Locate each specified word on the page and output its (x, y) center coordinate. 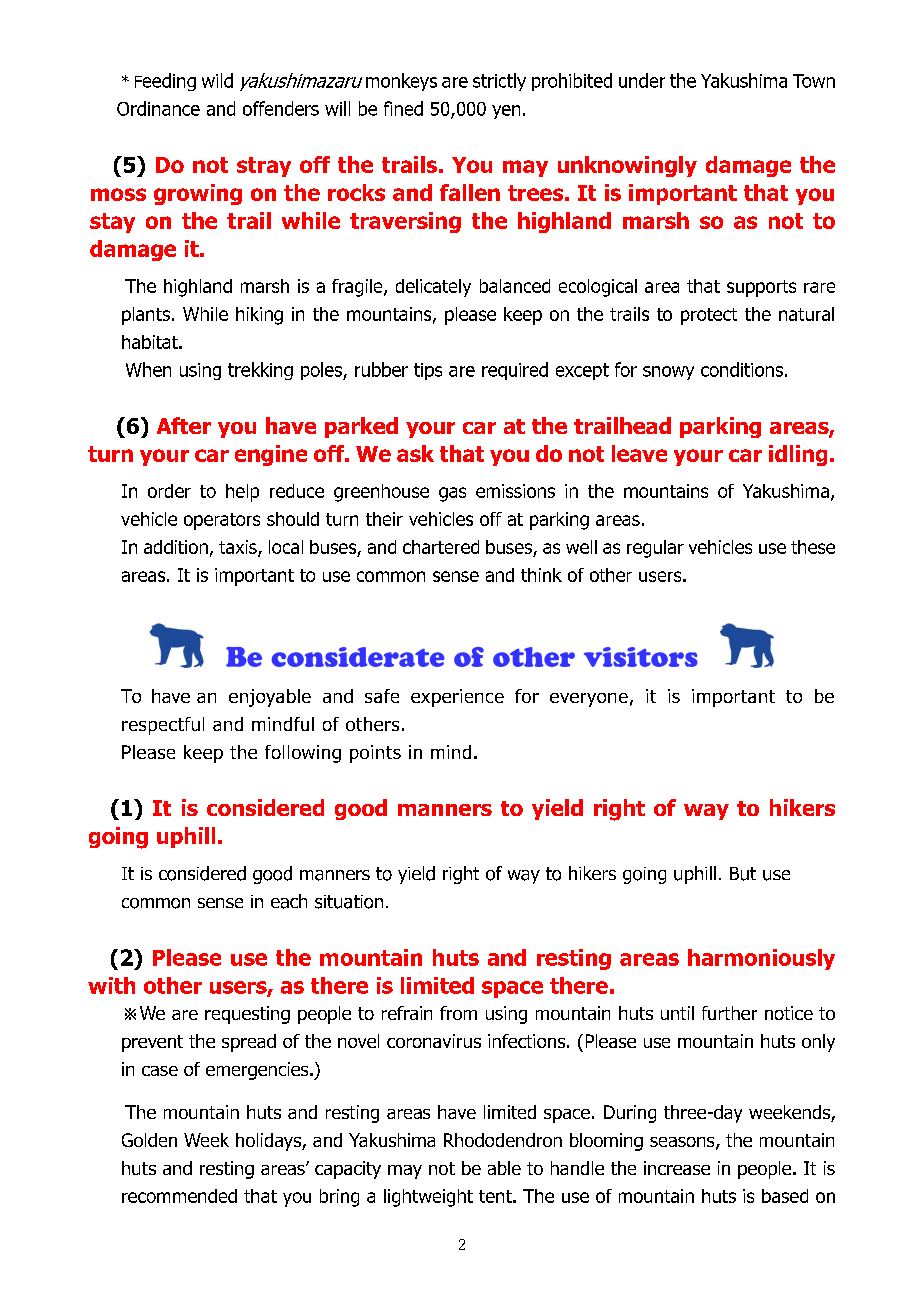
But (743, 874)
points (375, 754)
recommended (179, 1196)
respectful (163, 726)
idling (798, 455)
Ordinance (158, 108)
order (169, 491)
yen (506, 112)
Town (814, 81)
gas (452, 494)
